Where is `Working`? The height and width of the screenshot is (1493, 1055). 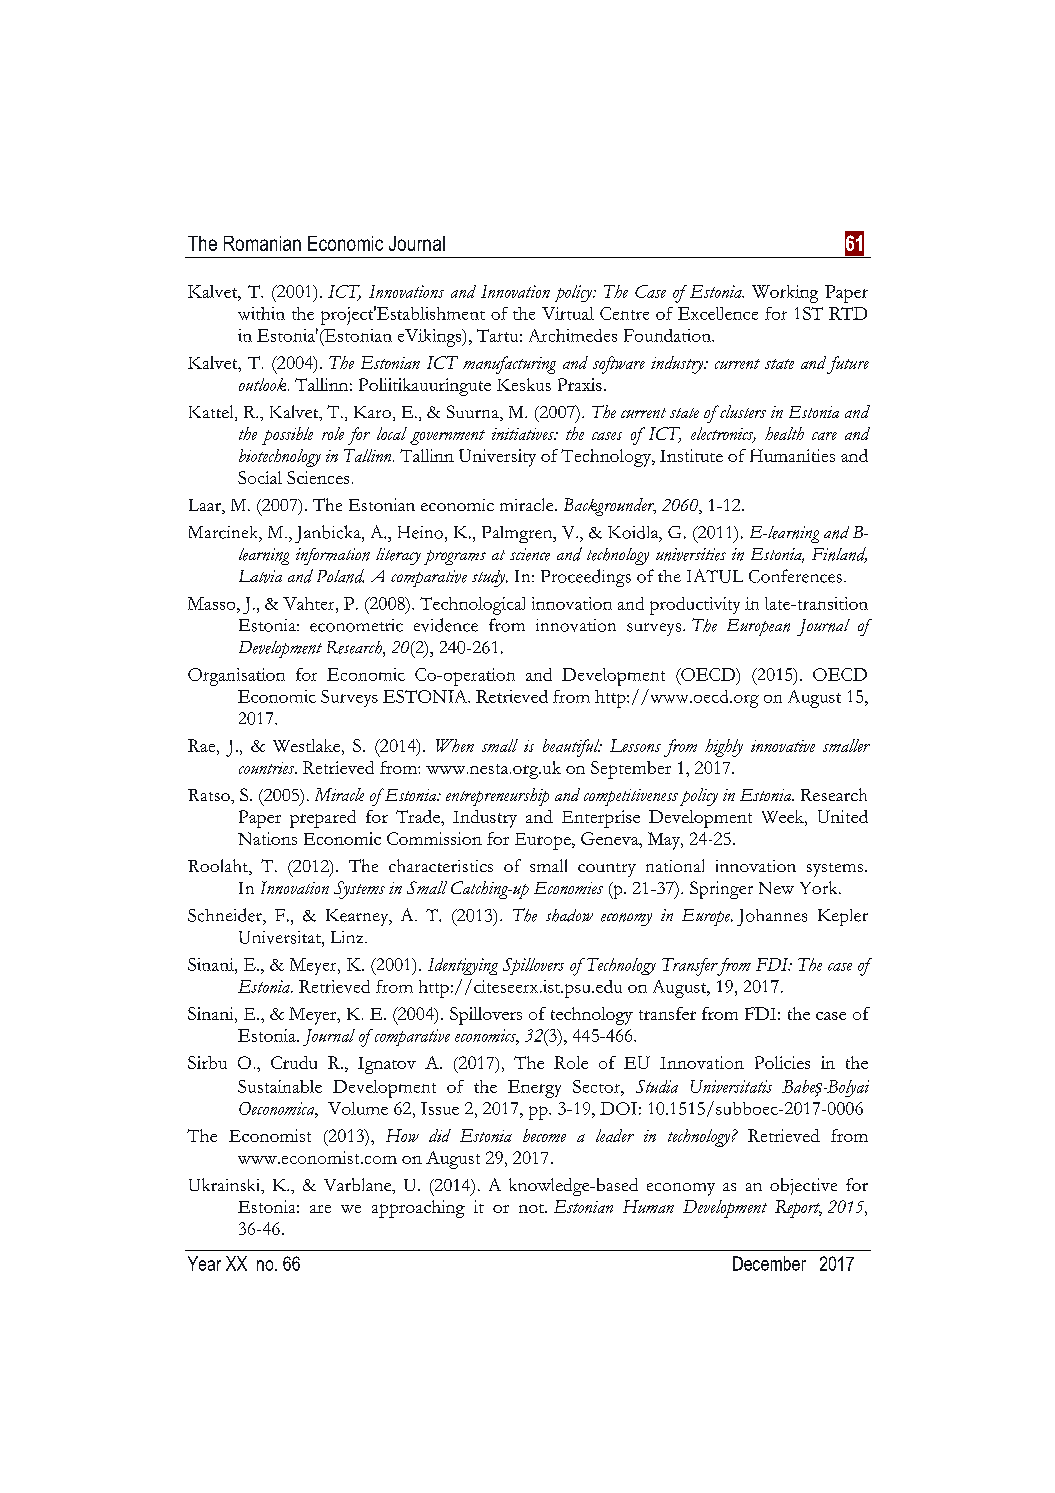
Working is located at coordinates (785, 294).
